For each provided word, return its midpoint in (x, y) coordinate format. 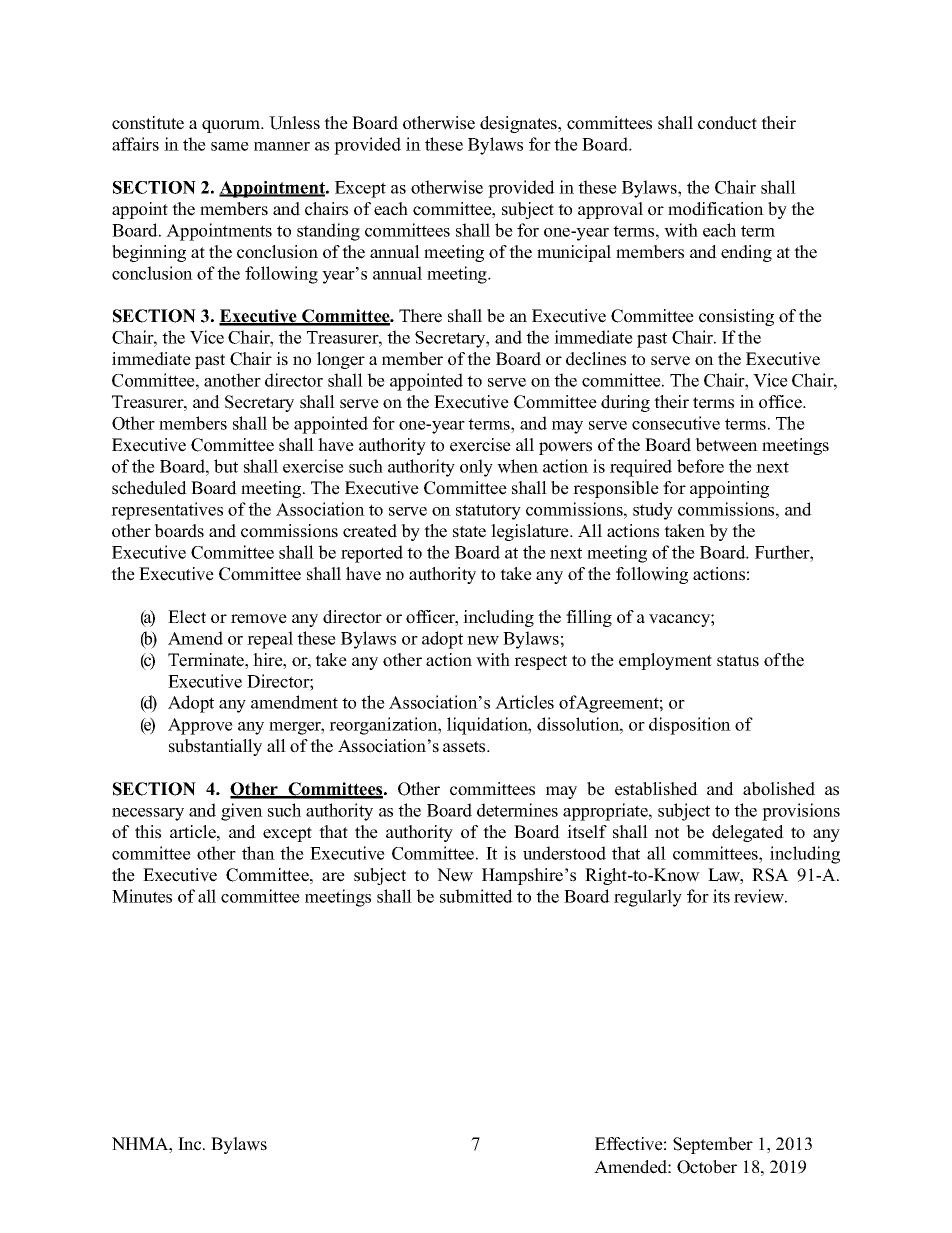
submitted (476, 896)
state (469, 532)
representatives (167, 511)
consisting (736, 317)
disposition (690, 726)
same (230, 146)
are (333, 877)
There (420, 316)
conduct (727, 123)
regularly (648, 898)
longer (341, 360)
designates (520, 124)
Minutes (142, 896)
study (653, 511)
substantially (215, 747)
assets (465, 747)
